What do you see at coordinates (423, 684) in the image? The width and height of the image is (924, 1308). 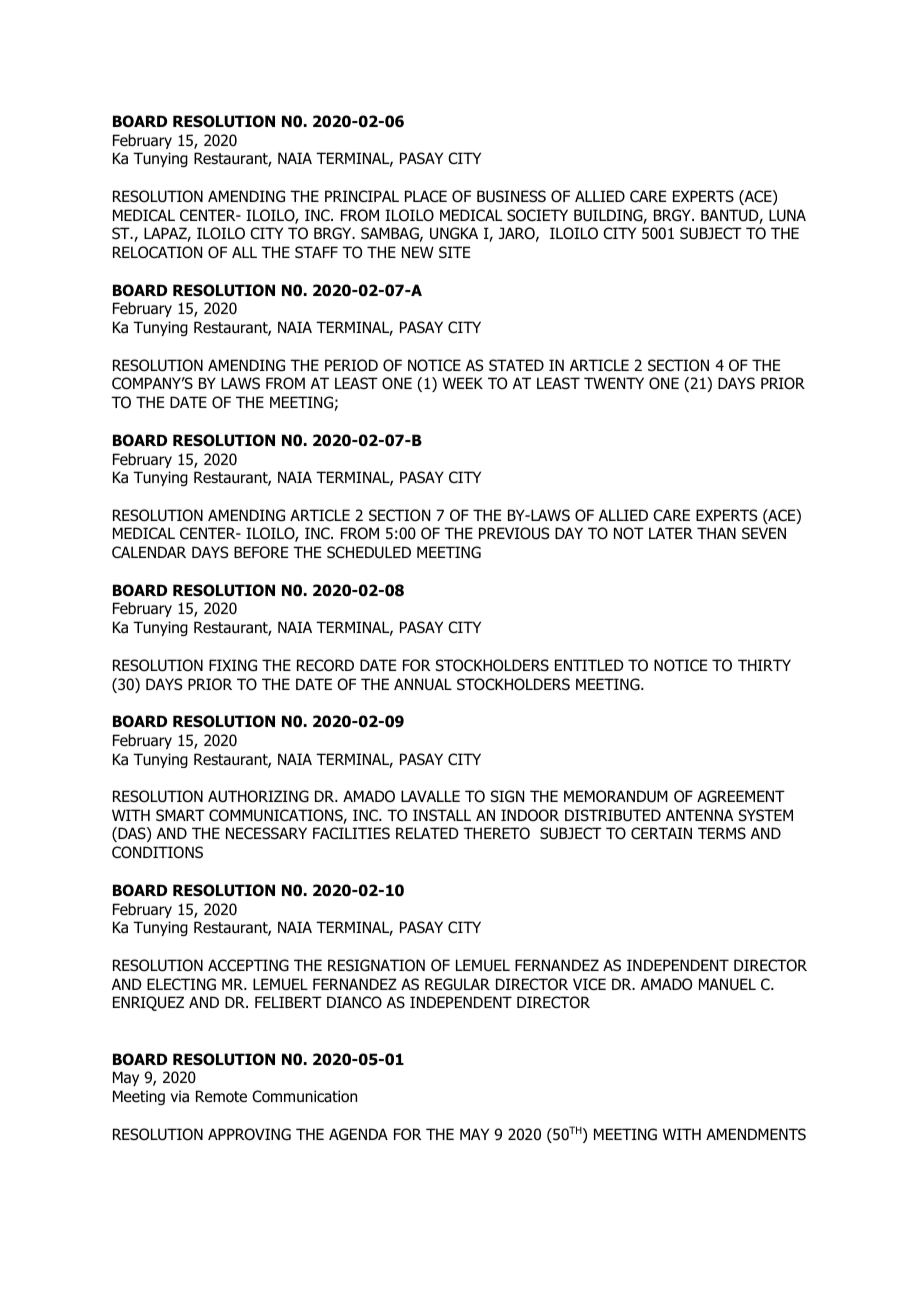 I see `ANNUAL` at bounding box center [423, 684].
